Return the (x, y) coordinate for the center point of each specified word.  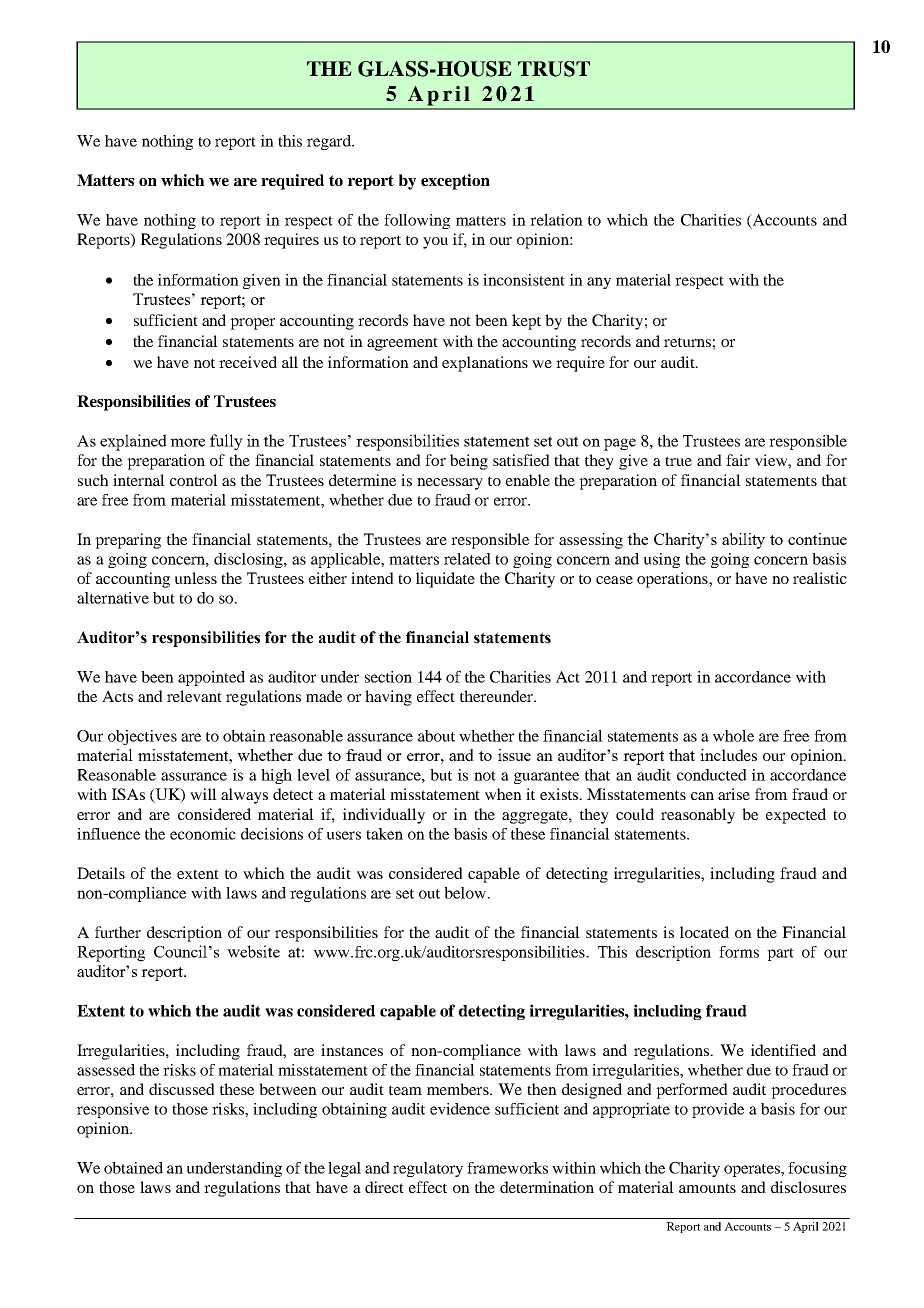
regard (330, 142)
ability (743, 541)
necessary (450, 484)
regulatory (428, 1169)
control (194, 480)
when (503, 794)
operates (753, 1170)
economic (203, 834)
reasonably (698, 816)
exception (455, 182)
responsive (113, 1110)
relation (556, 220)
